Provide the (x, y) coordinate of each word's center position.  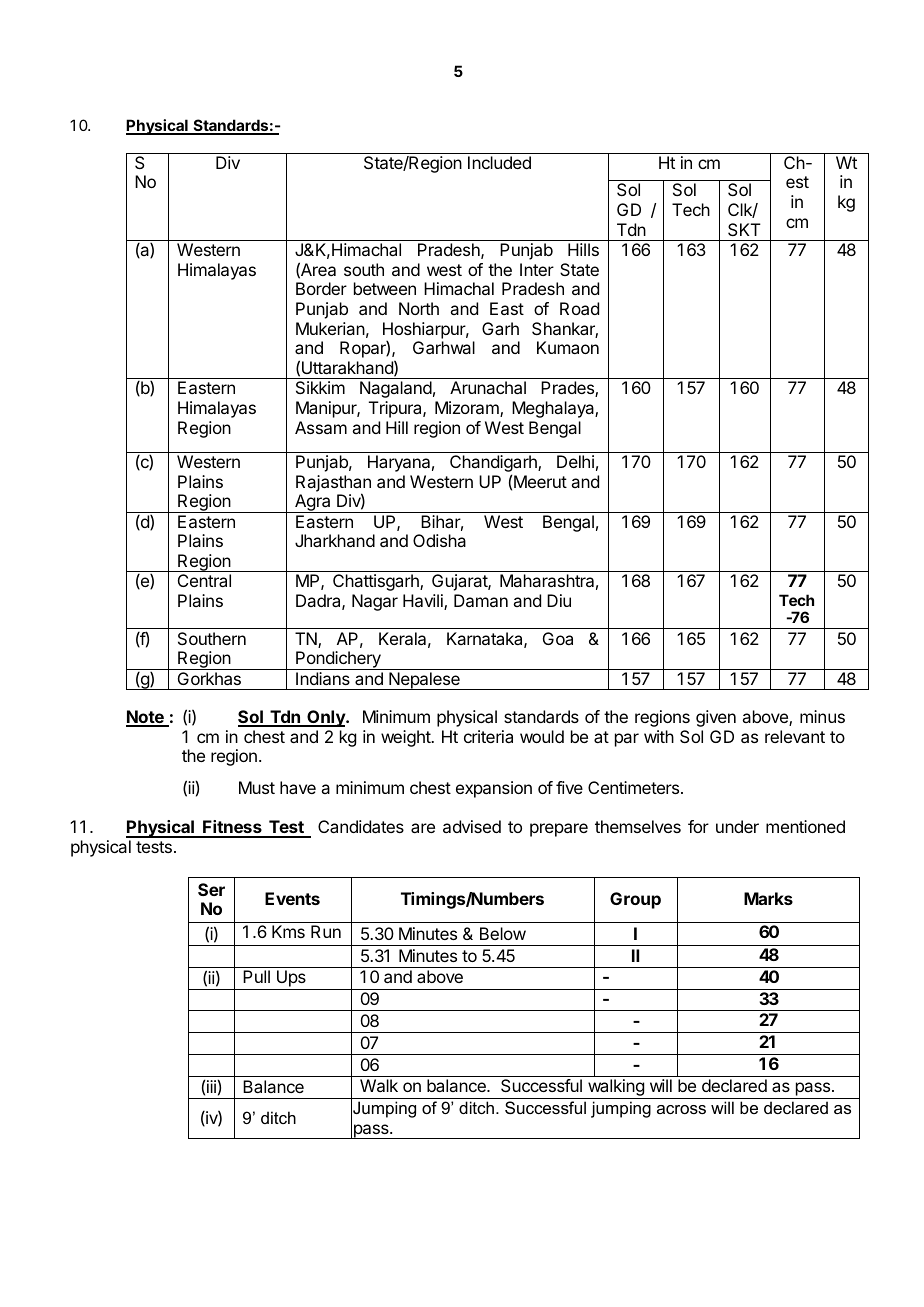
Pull (256, 976)
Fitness (232, 828)
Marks (768, 898)
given (716, 718)
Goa (558, 638)
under (737, 826)
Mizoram (468, 409)
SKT (744, 229)
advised (472, 826)
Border (321, 288)
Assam (321, 427)
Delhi (575, 461)
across (681, 1109)
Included (499, 162)
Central (204, 580)
